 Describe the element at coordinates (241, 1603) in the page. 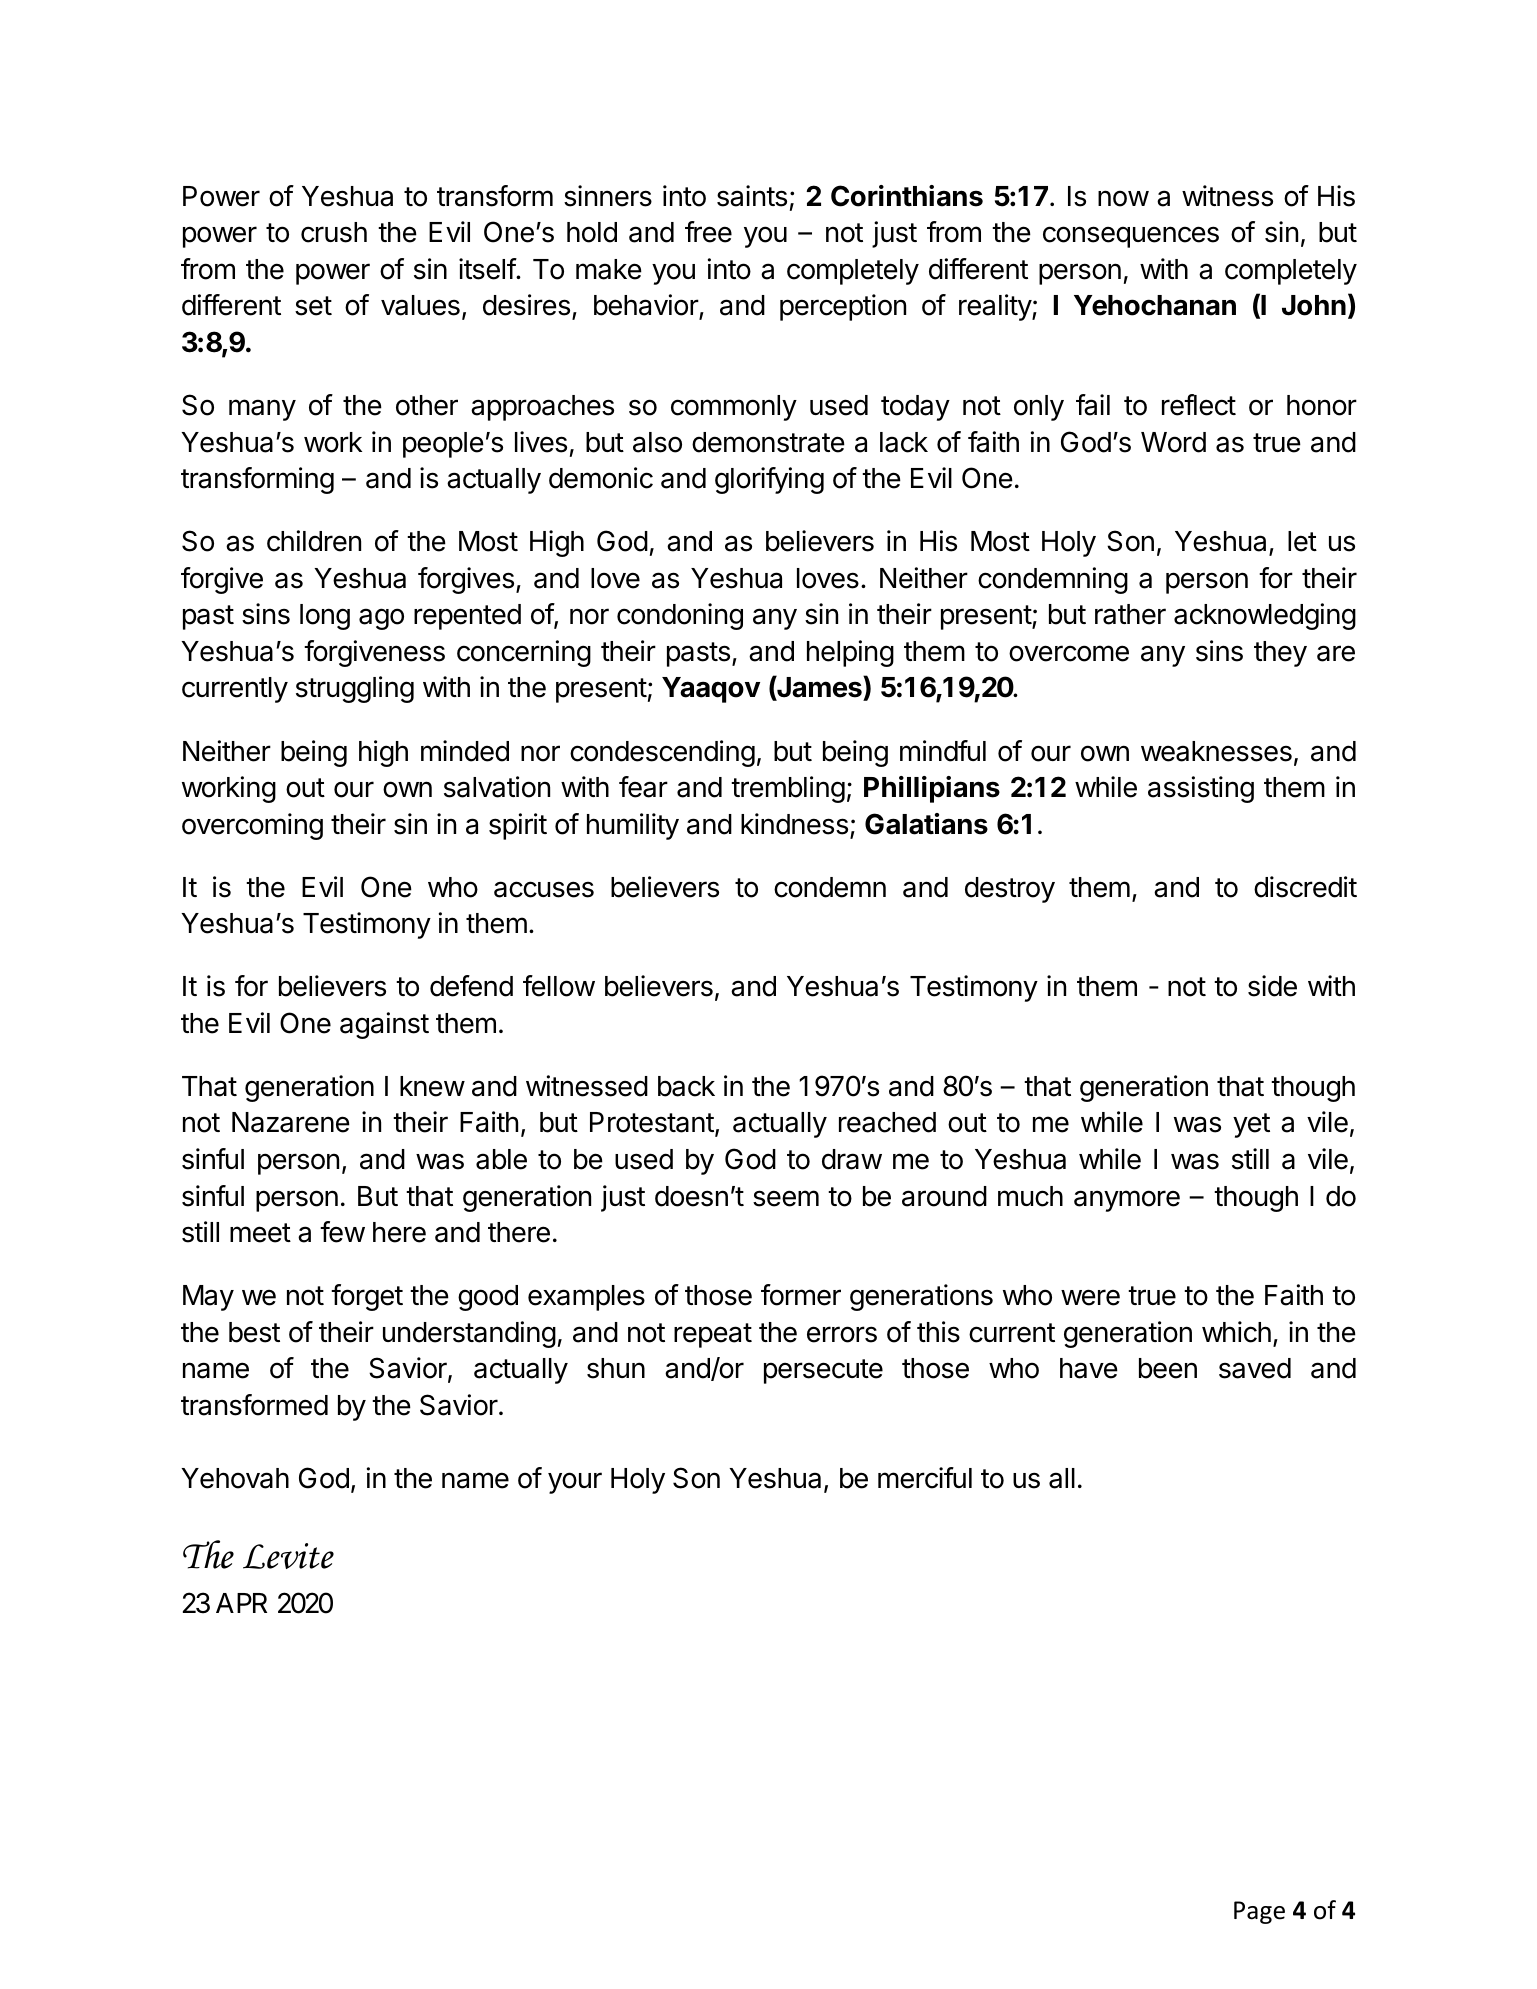

I see `APR` at that location.
